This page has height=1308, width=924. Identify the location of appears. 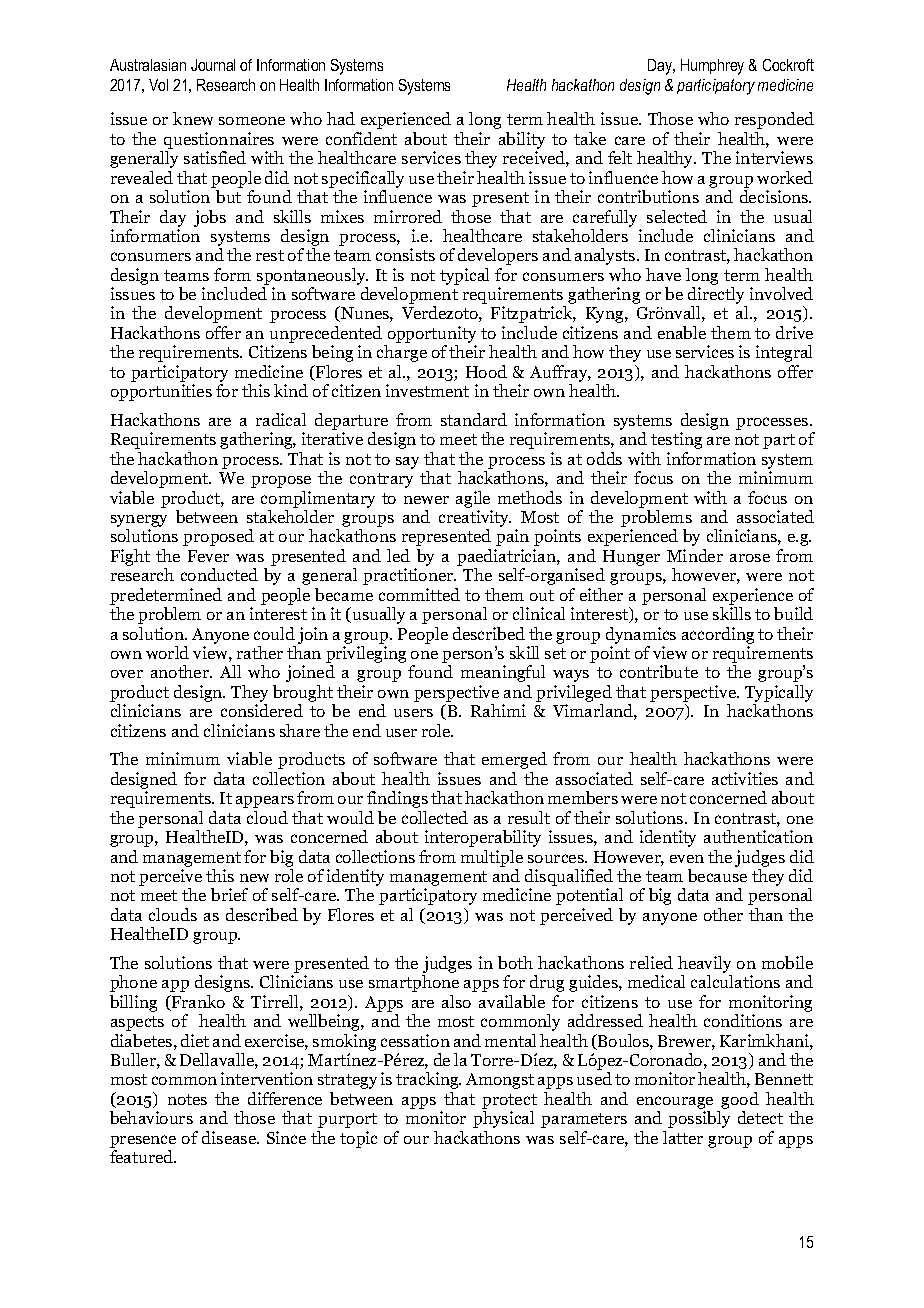
(265, 802).
